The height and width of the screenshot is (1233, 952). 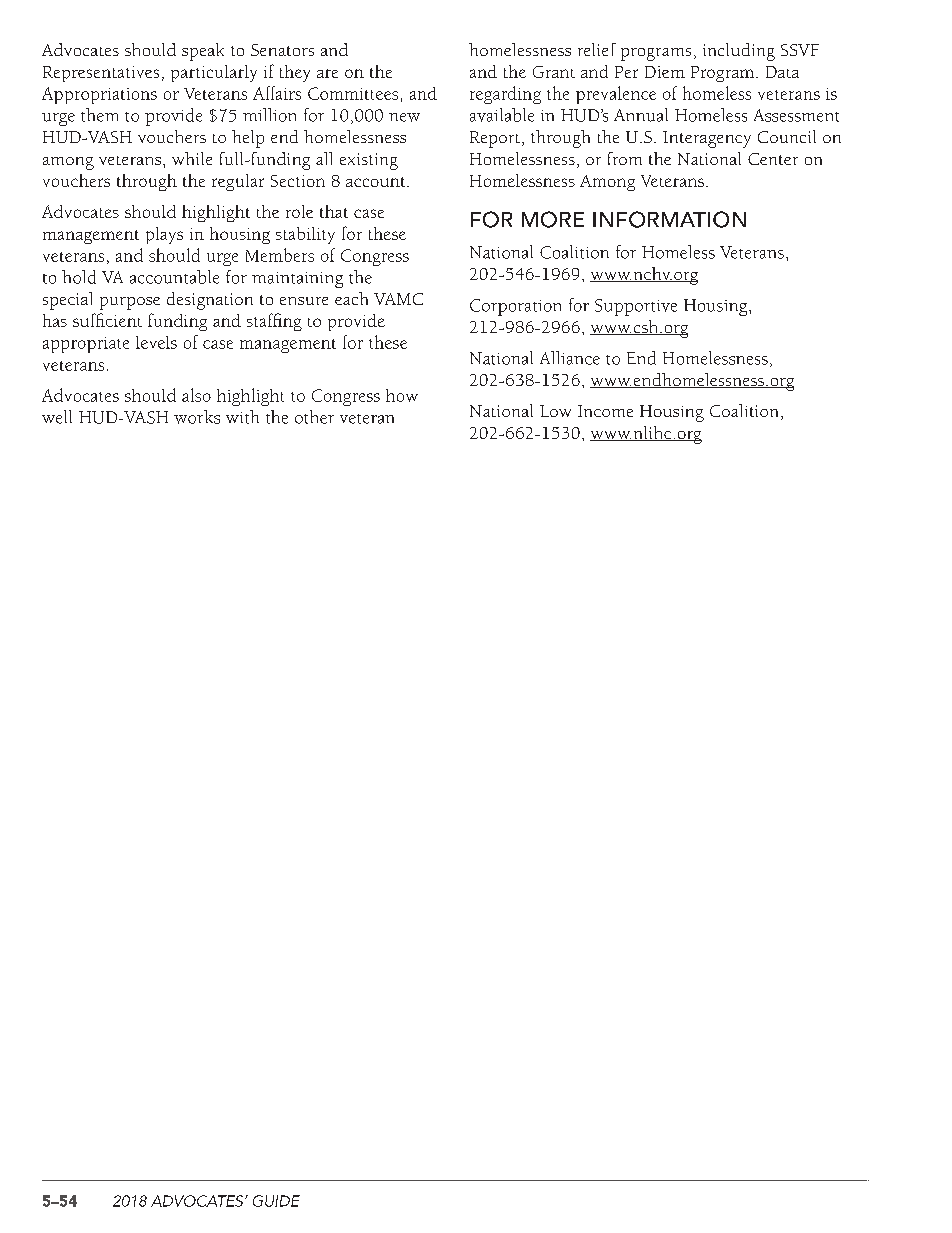 What do you see at coordinates (197, 417) in the screenshot?
I see `works` at bounding box center [197, 417].
